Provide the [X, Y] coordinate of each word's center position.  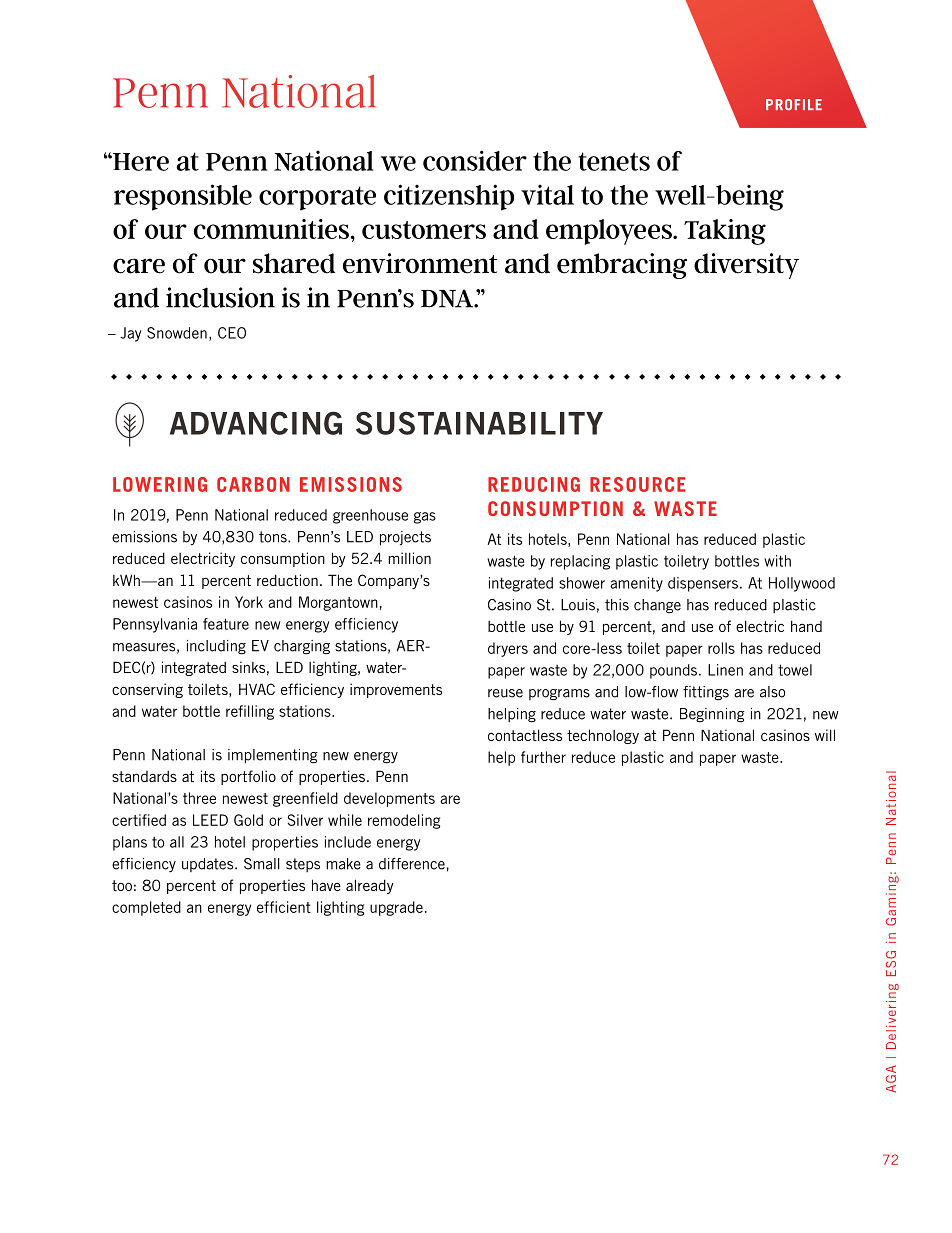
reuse [505, 693]
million [409, 558]
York [249, 602]
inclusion [220, 297]
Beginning [712, 715]
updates [209, 865]
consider [475, 160]
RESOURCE [638, 484]
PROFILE [794, 105]
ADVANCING [256, 423]
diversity [746, 266]
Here [140, 162]
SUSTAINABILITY [479, 423]
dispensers [703, 584]
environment [420, 263]
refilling [250, 712]
